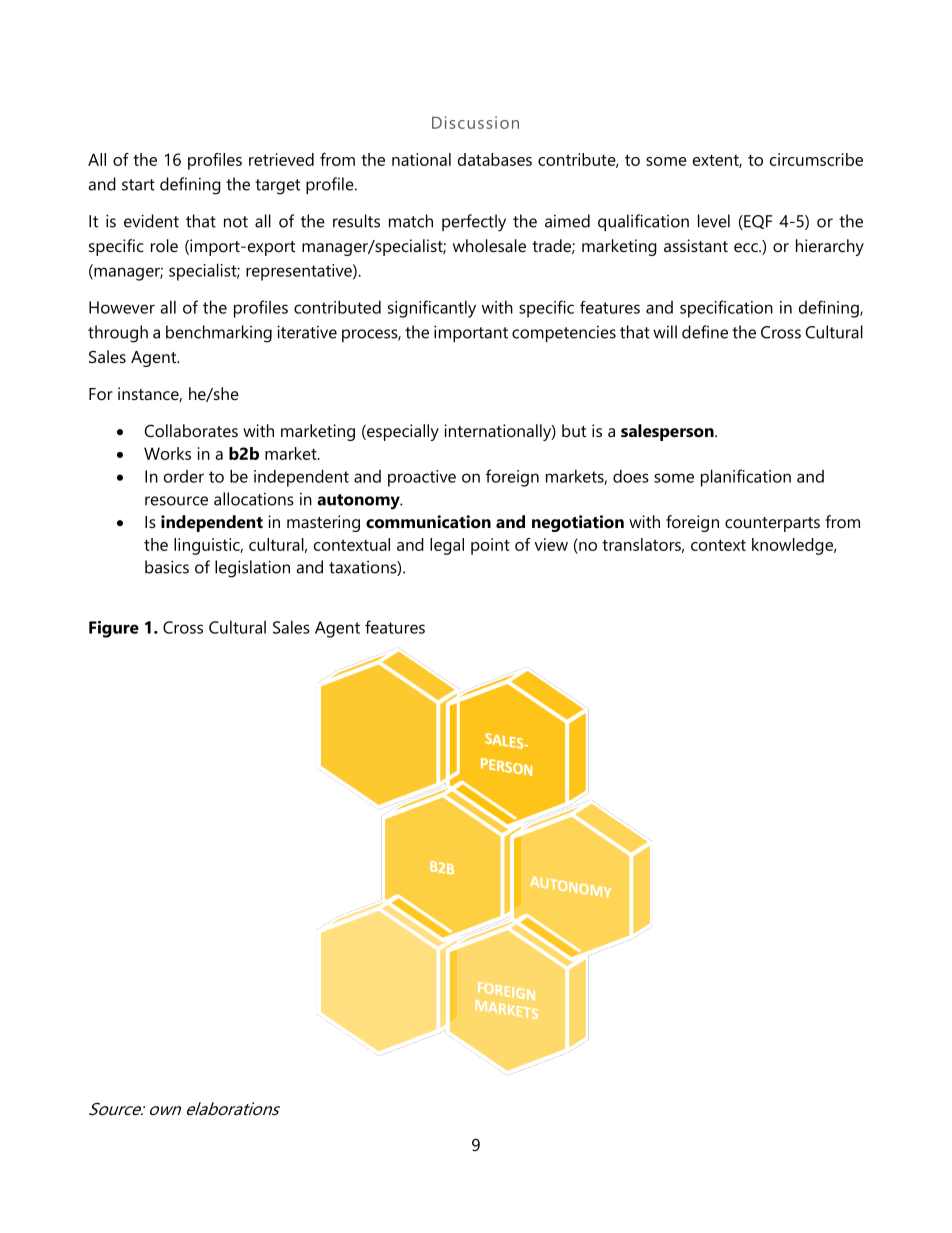  What do you see at coordinates (705, 332) in the screenshot?
I see `define` at bounding box center [705, 332].
